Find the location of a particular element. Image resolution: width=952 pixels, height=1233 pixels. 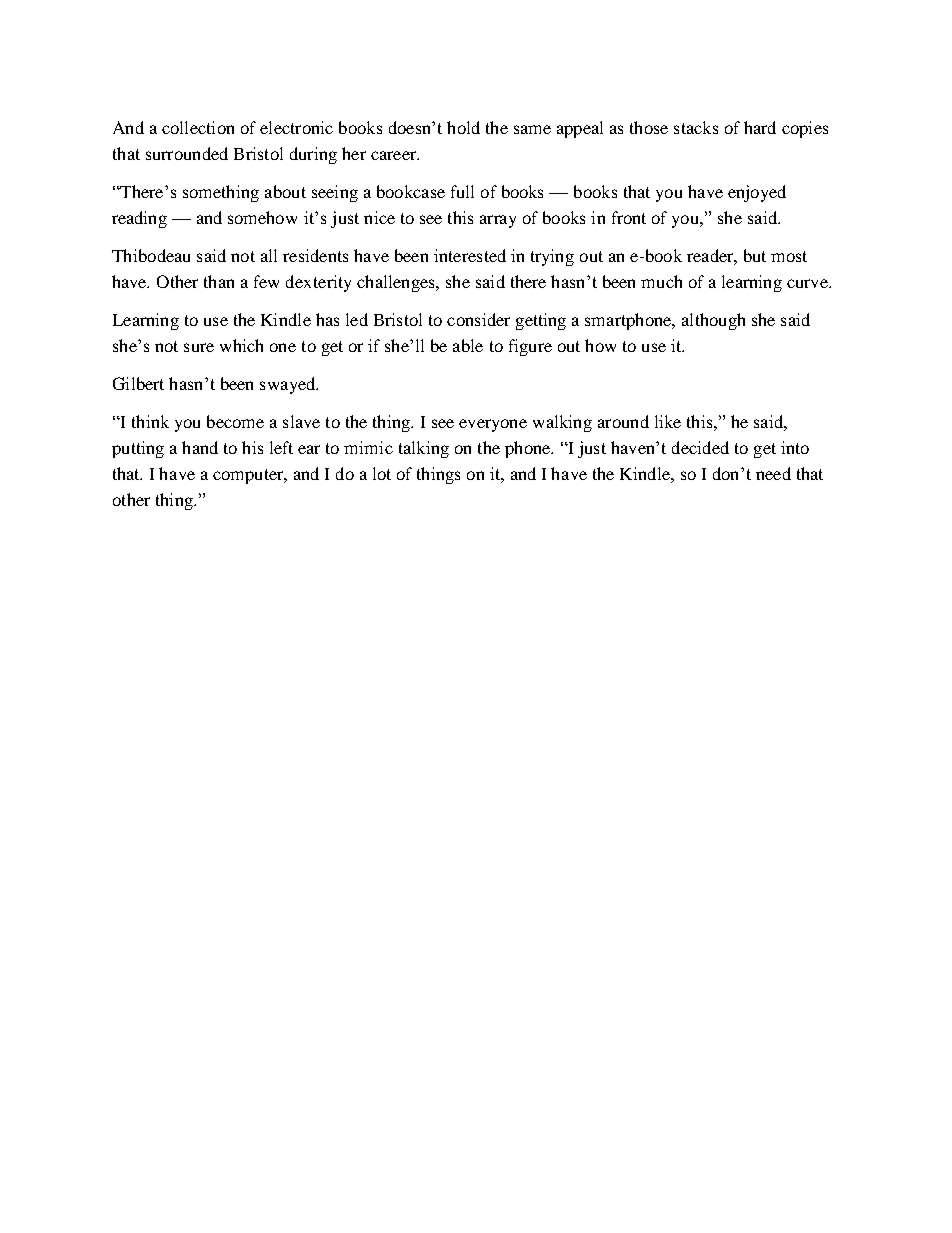

able is located at coordinates (468, 345).
